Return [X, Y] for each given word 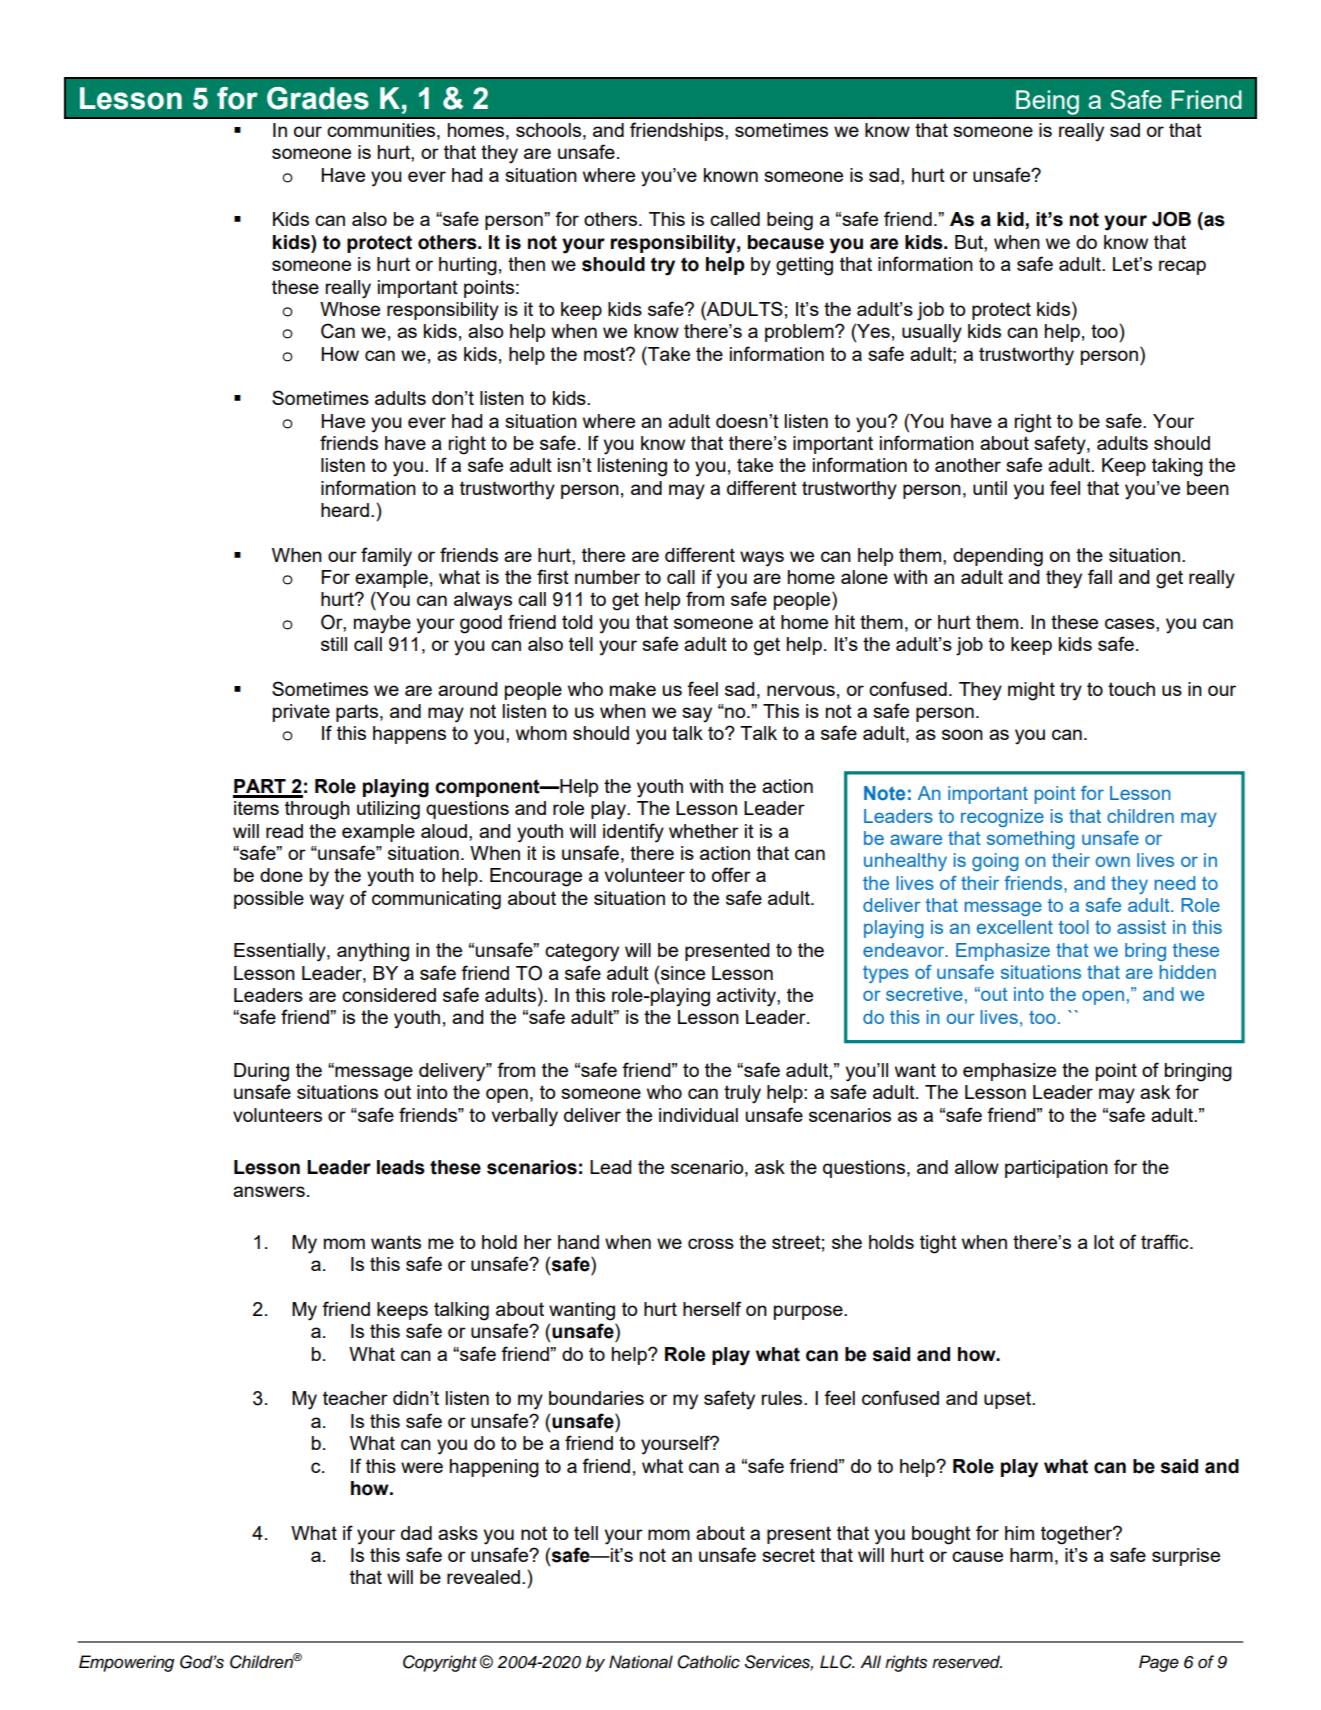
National [641, 1662]
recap [1182, 267]
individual [698, 1115]
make [633, 689]
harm [1031, 1555]
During [261, 1072]
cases [1131, 623]
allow [977, 1167]
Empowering [126, 1663]
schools [548, 130]
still [334, 644]
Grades [318, 98]
